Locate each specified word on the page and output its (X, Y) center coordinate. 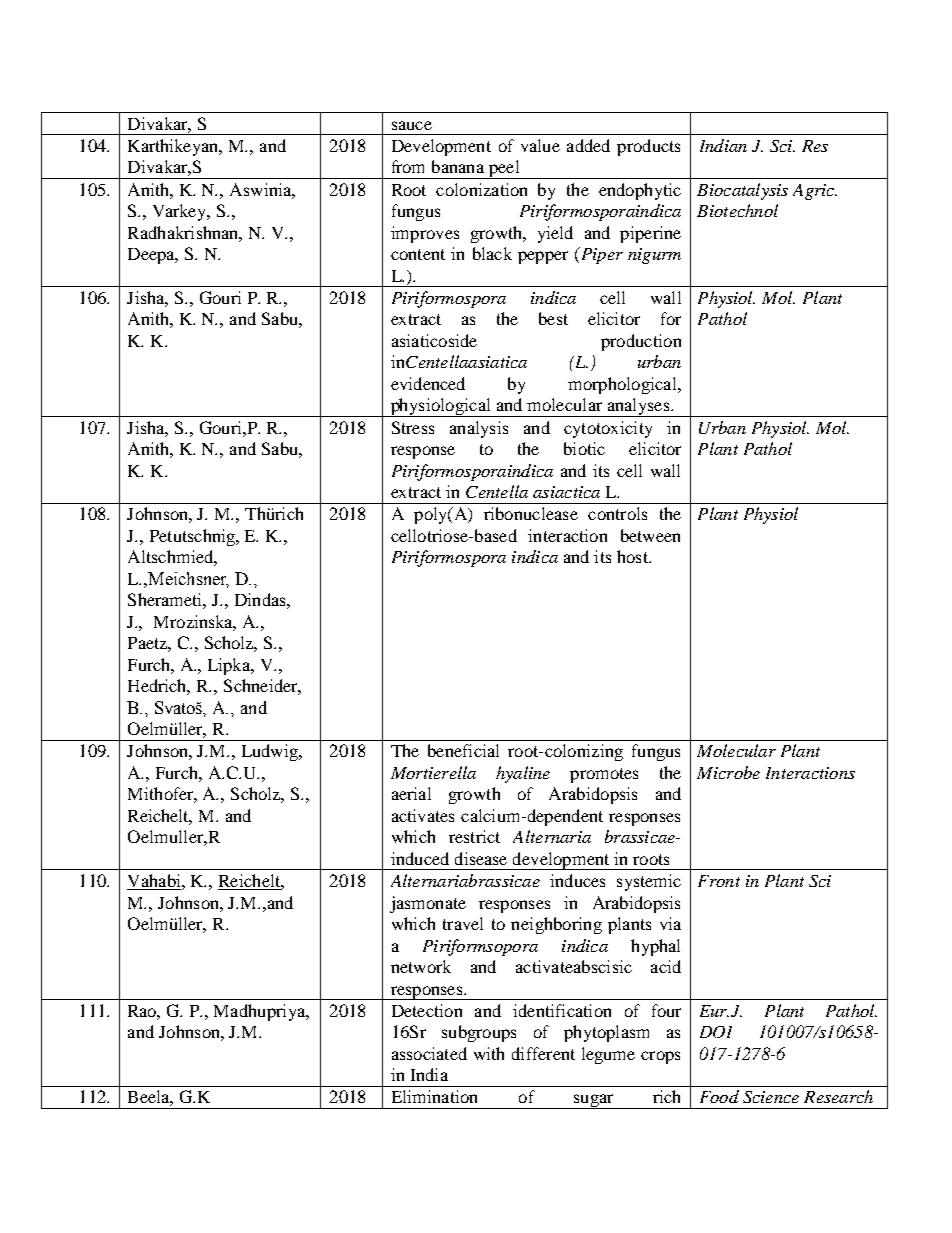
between (650, 535)
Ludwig (271, 752)
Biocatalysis (742, 191)
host (633, 556)
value (540, 145)
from (408, 166)
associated (429, 1053)
